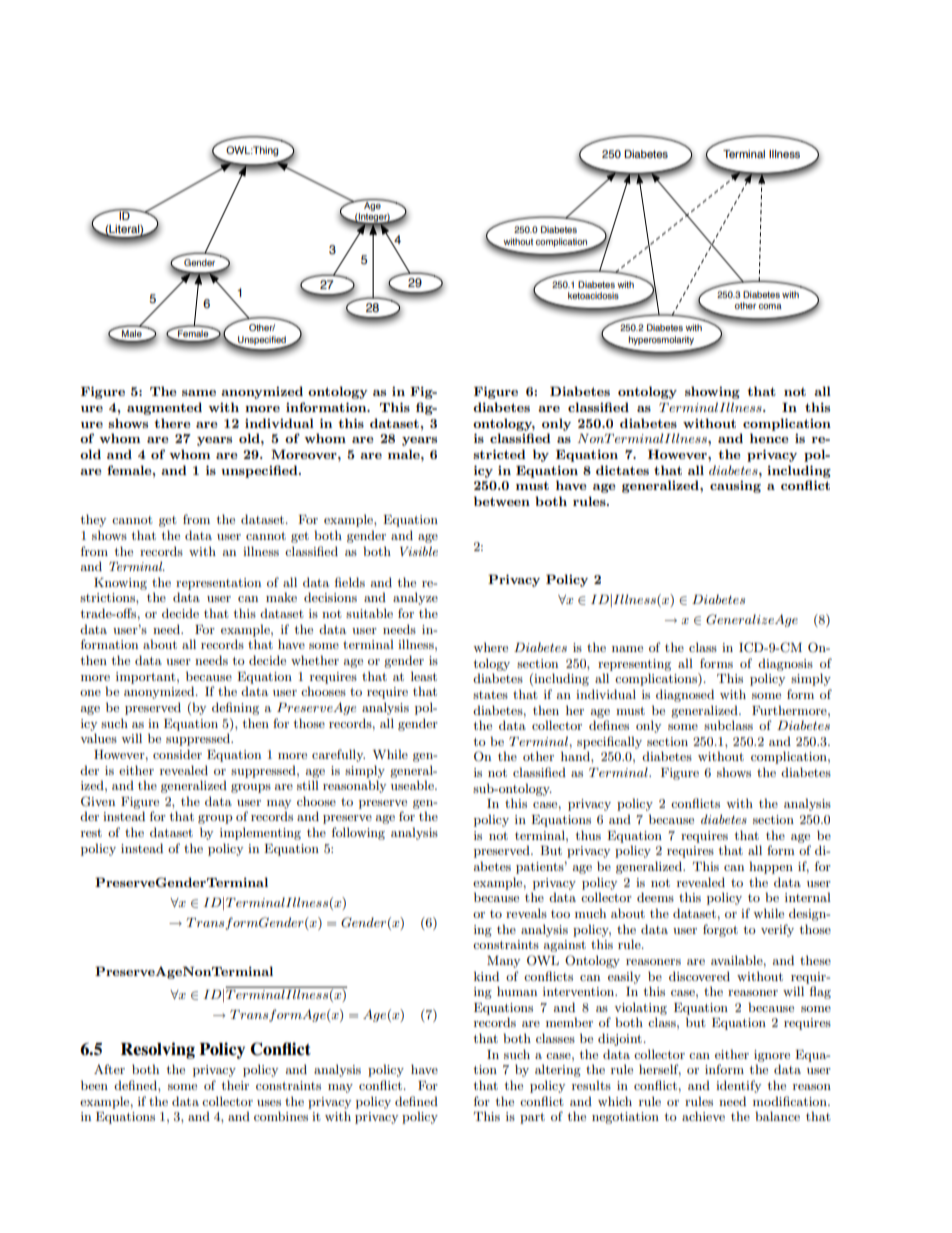 This screenshot has width=952, height=1233. I want to click on ketoacidosis, so click(593, 295).
